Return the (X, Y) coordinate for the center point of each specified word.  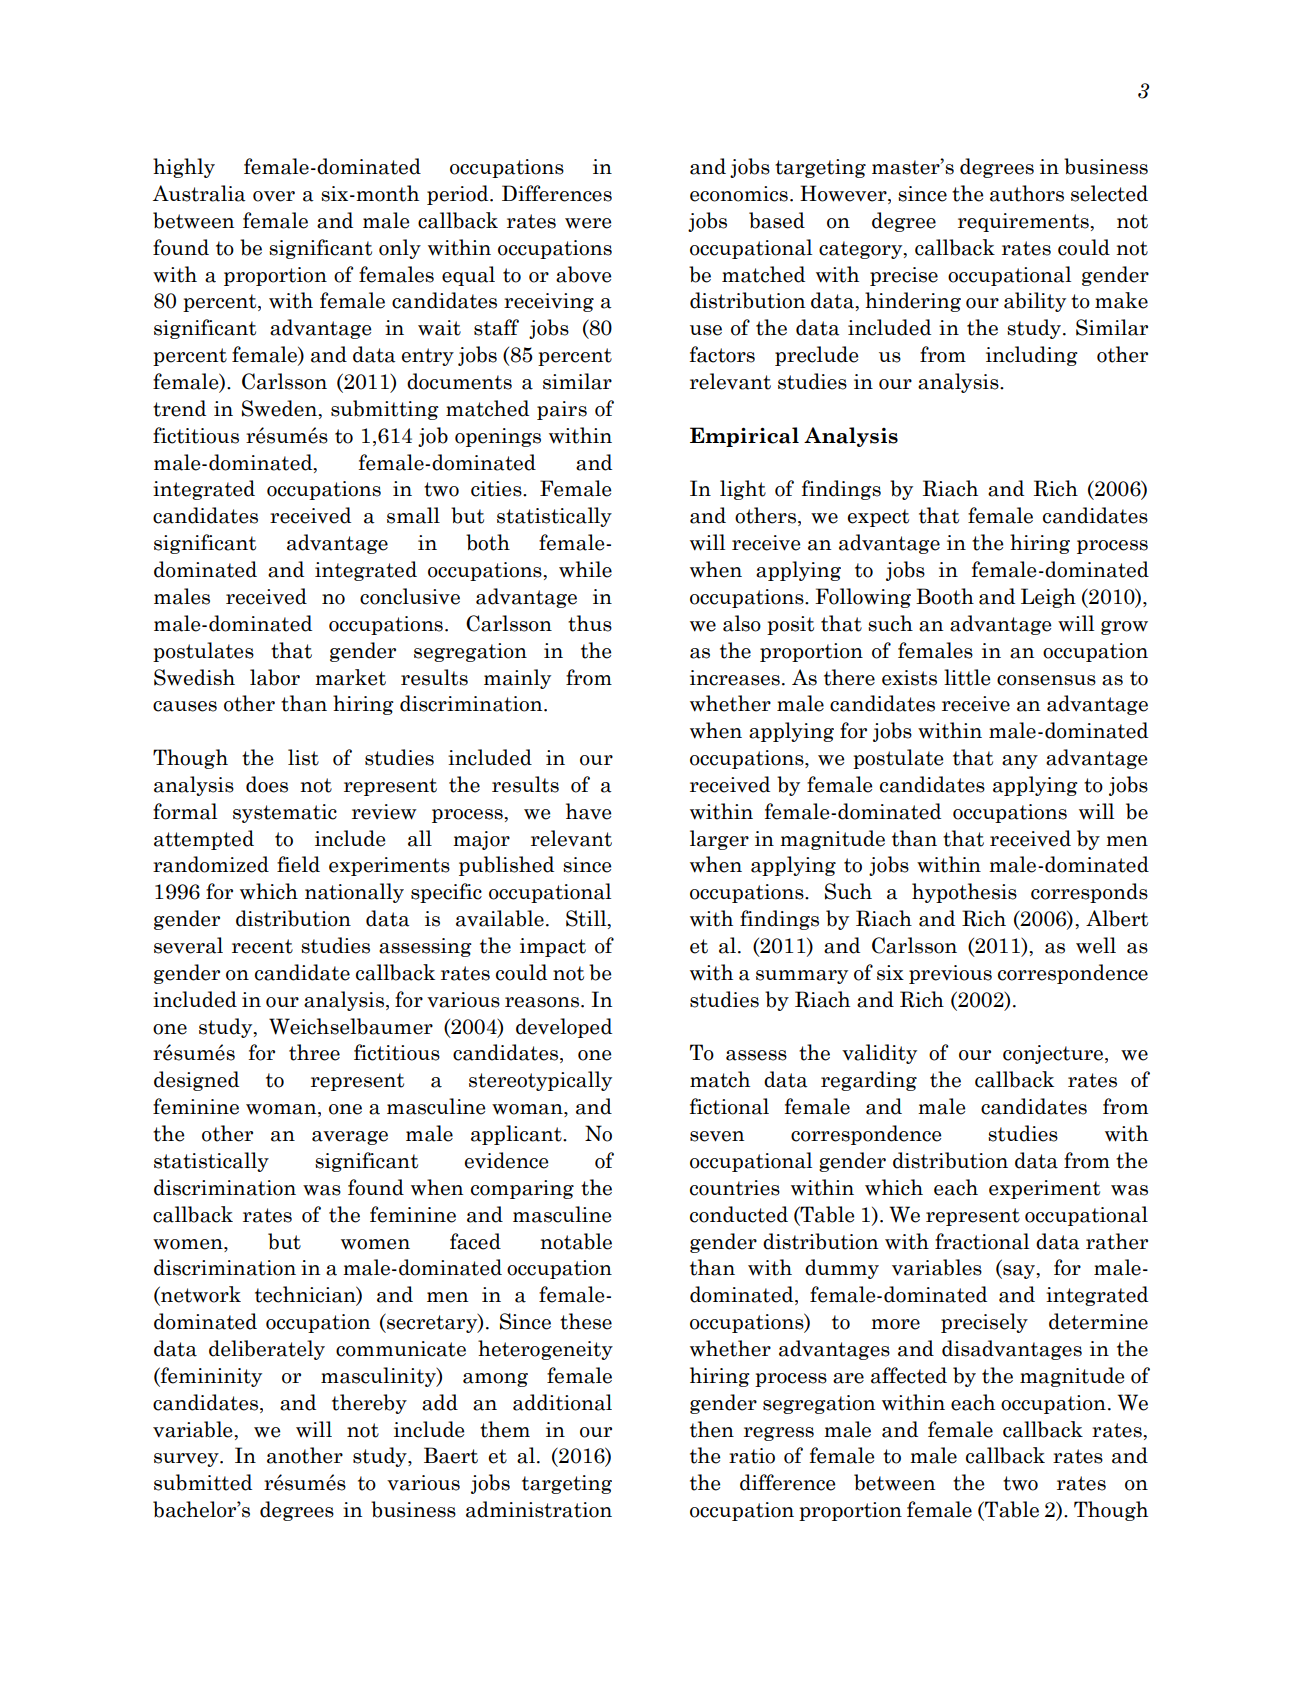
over (274, 196)
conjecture (1054, 1054)
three (314, 1052)
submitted (203, 1482)
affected (909, 1375)
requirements (1023, 222)
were (588, 223)
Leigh (1048, 598)
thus (590, 623)
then (712, 1429)
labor (275, 677)
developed (564, 1028)
